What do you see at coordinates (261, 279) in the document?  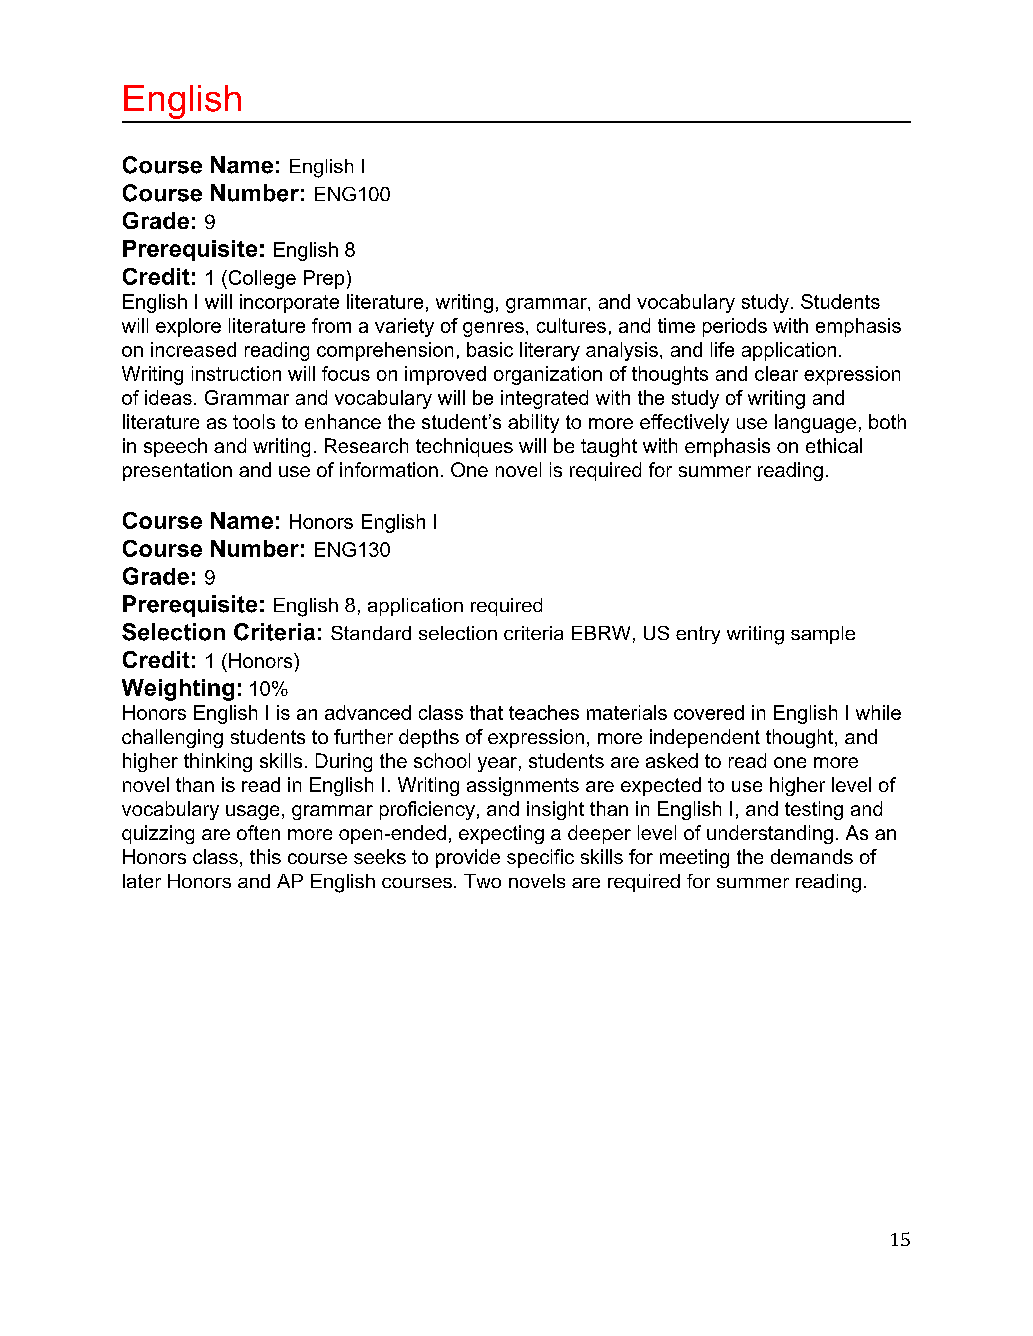 I see `College` at bounding box center [261, 279].
